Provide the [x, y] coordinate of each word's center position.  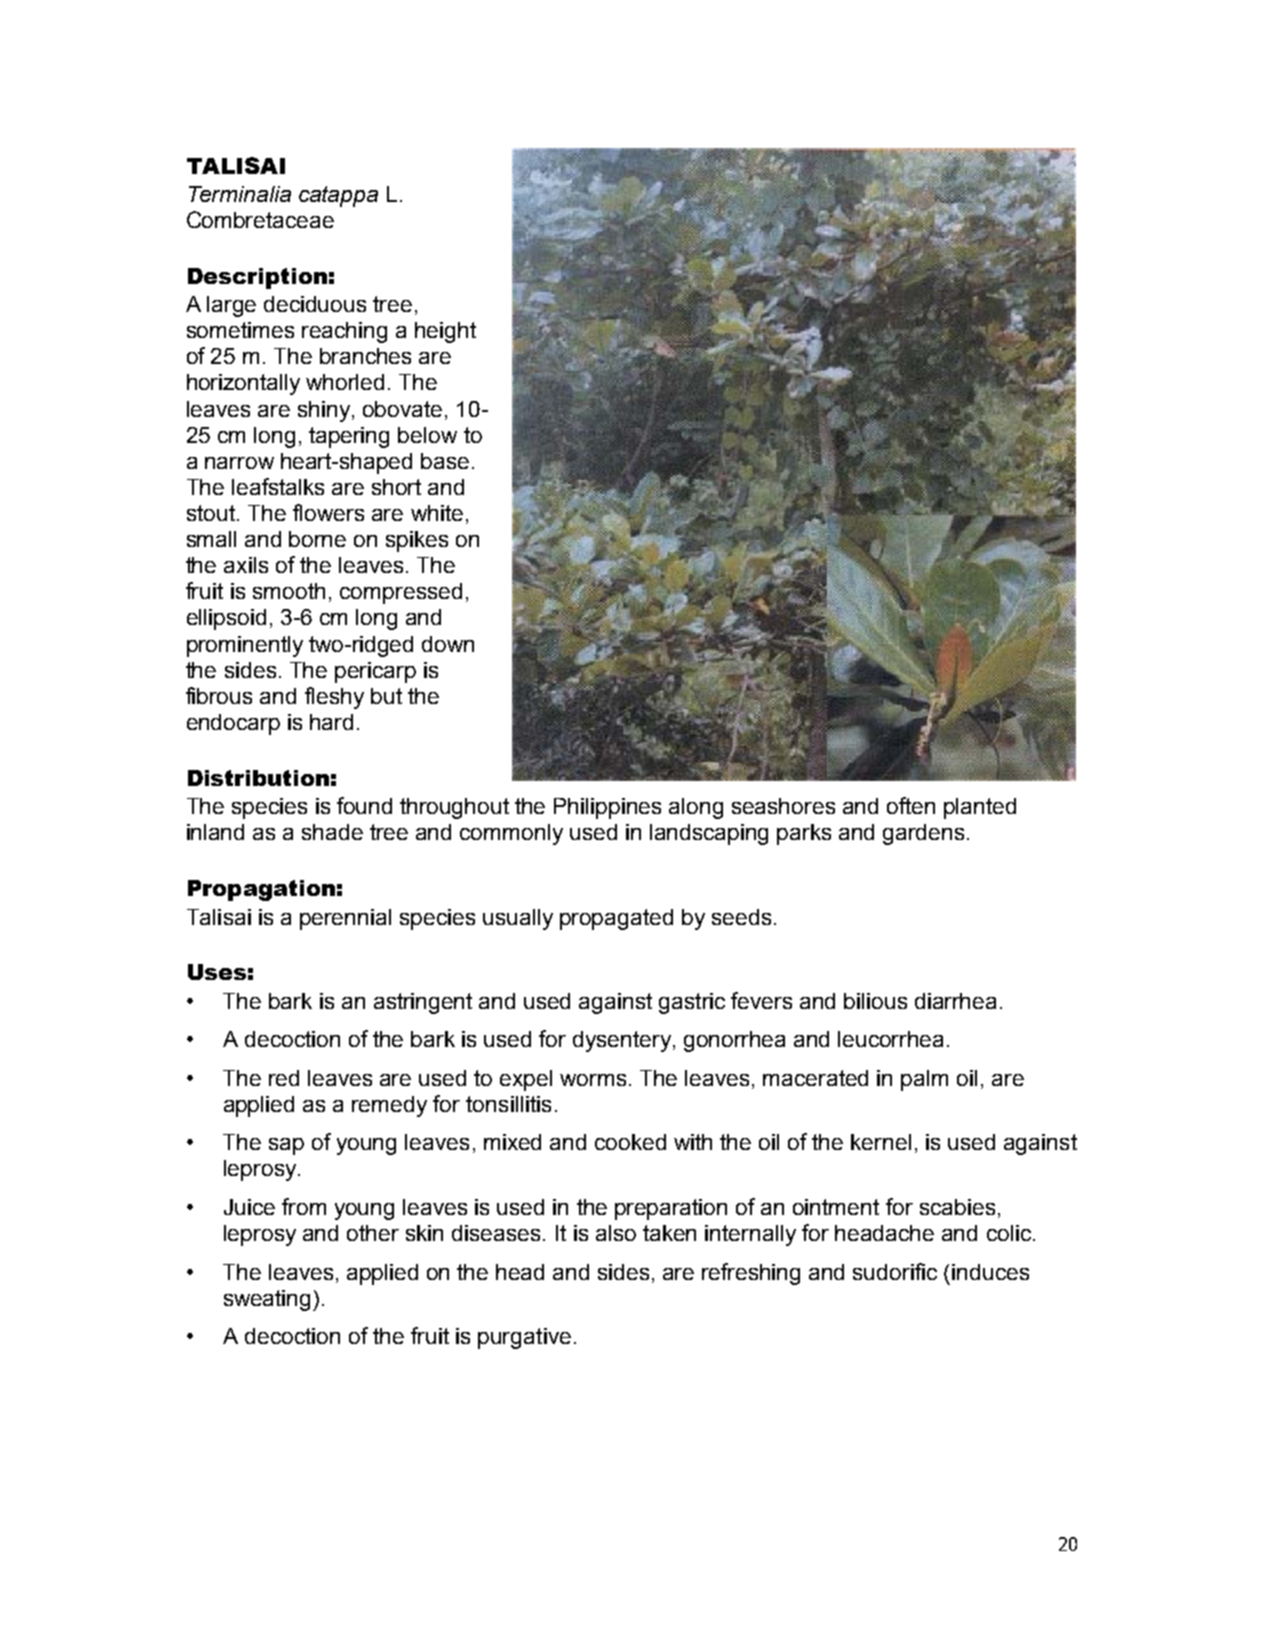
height [445, 332]
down [448, 644]
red [284, 1078]
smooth [289, 591]
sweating [269, 1300]
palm [924, 1080]
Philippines [607, 808]
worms [593, 1080]
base [445, 461]
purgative [524, 1338]
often [911, 805]
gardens [923, 834]
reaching [344, 332]
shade [332, 832]
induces [990, 1272]
